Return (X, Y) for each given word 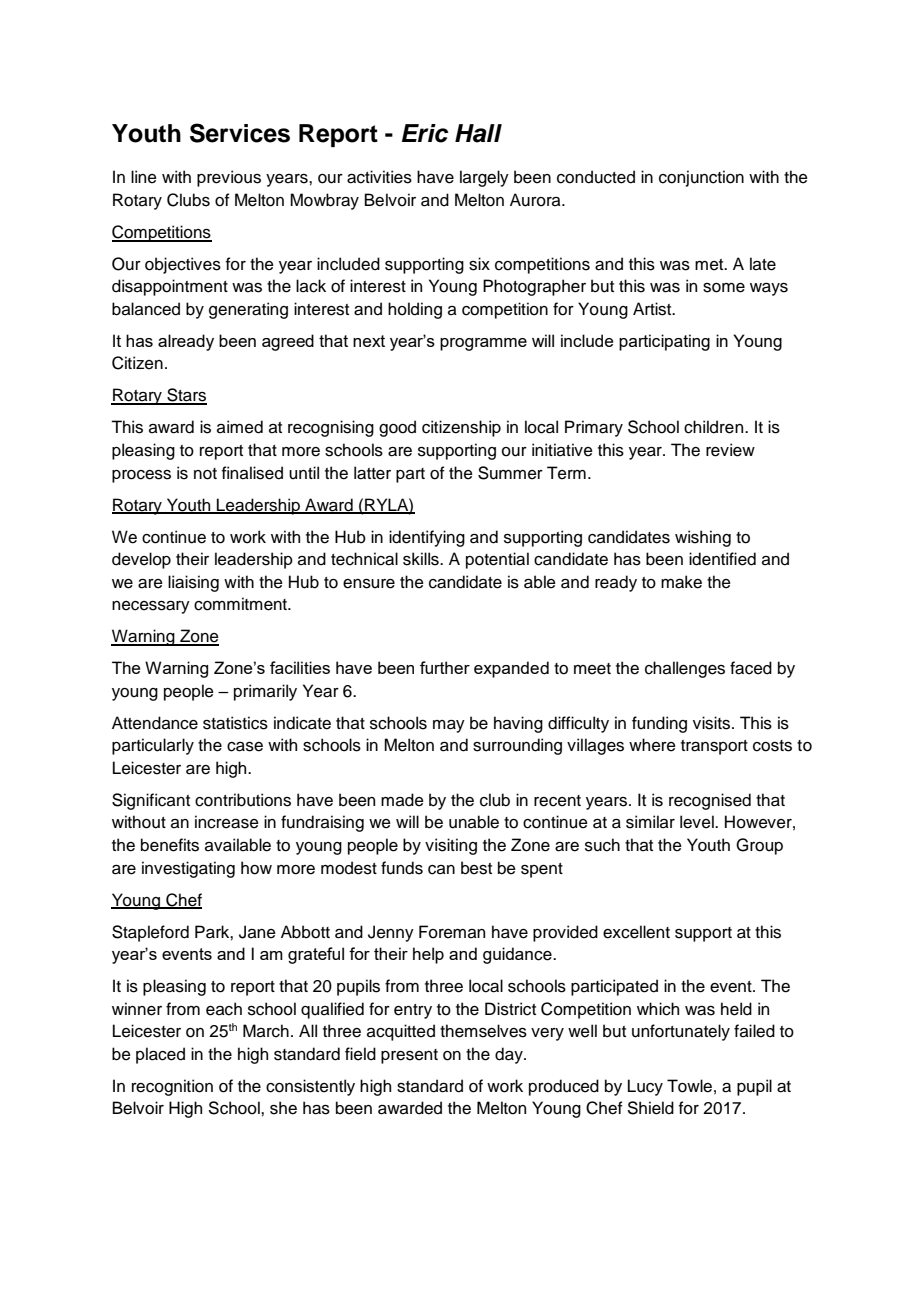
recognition (172, 1087)
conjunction (701, 178)
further (445, 667)
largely (484, 178)
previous (229, 178)
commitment (242, 604)
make (681, 582)
